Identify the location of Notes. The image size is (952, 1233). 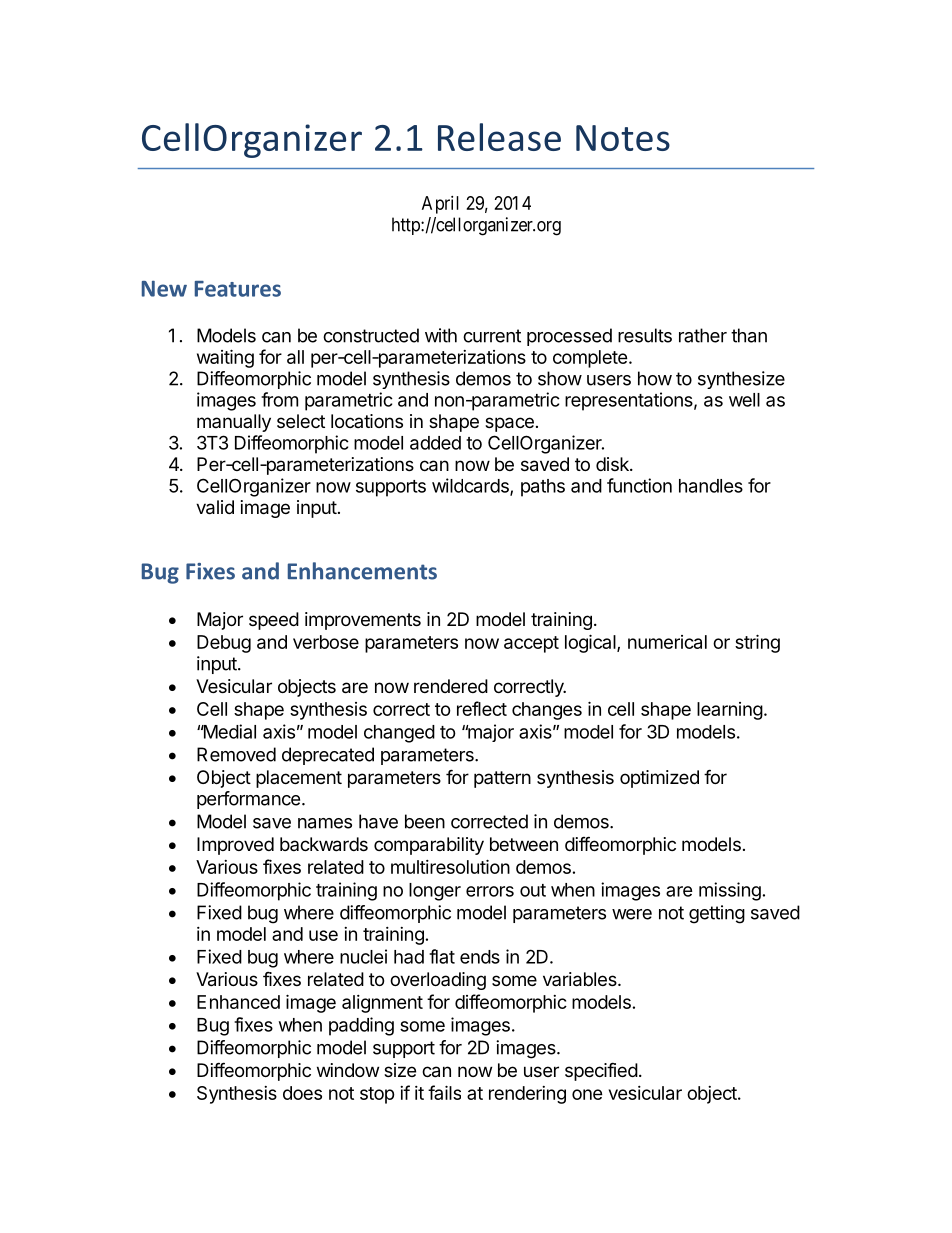
(623, 138).
